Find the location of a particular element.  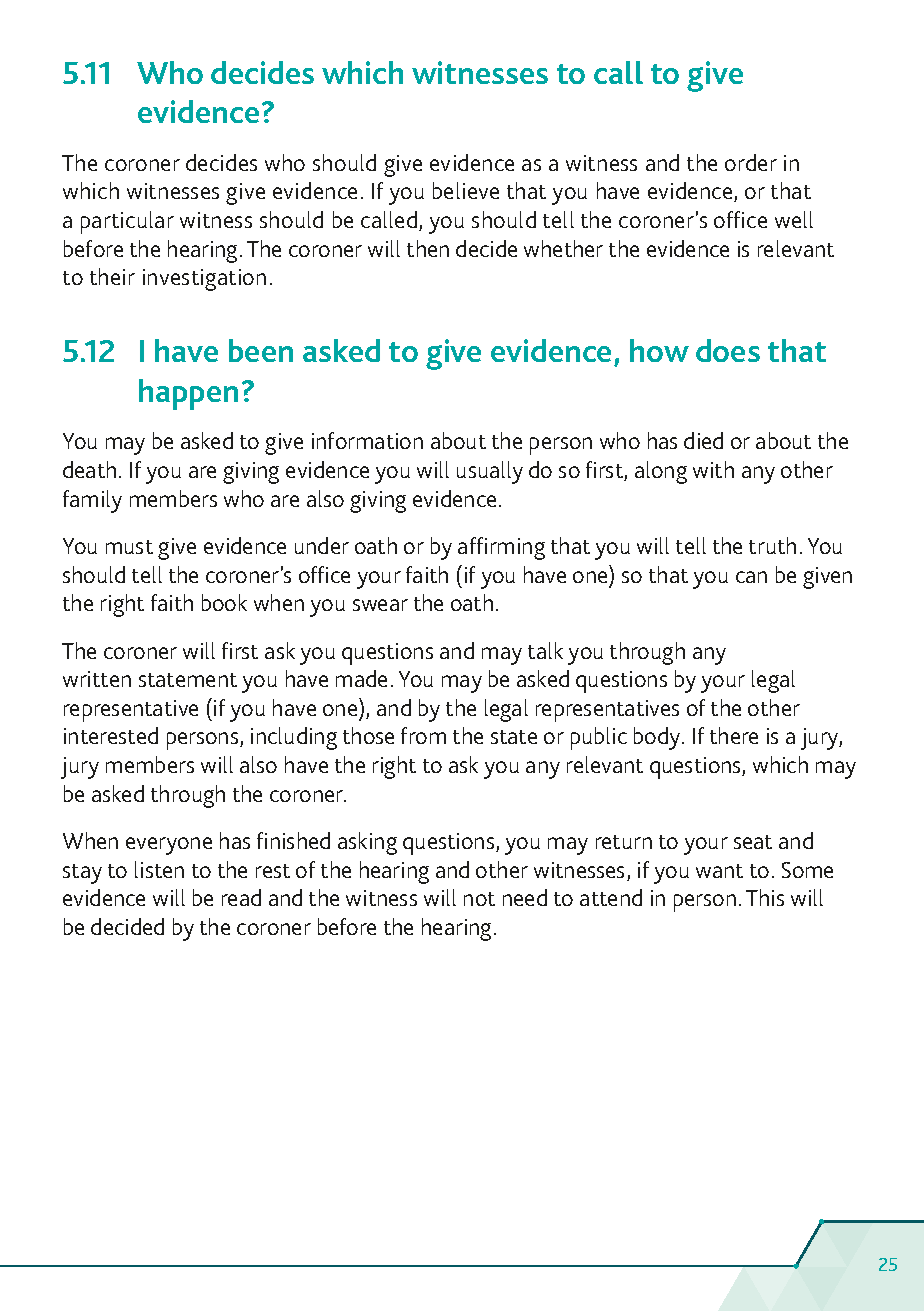

order is located at coordinates (751, 162).
